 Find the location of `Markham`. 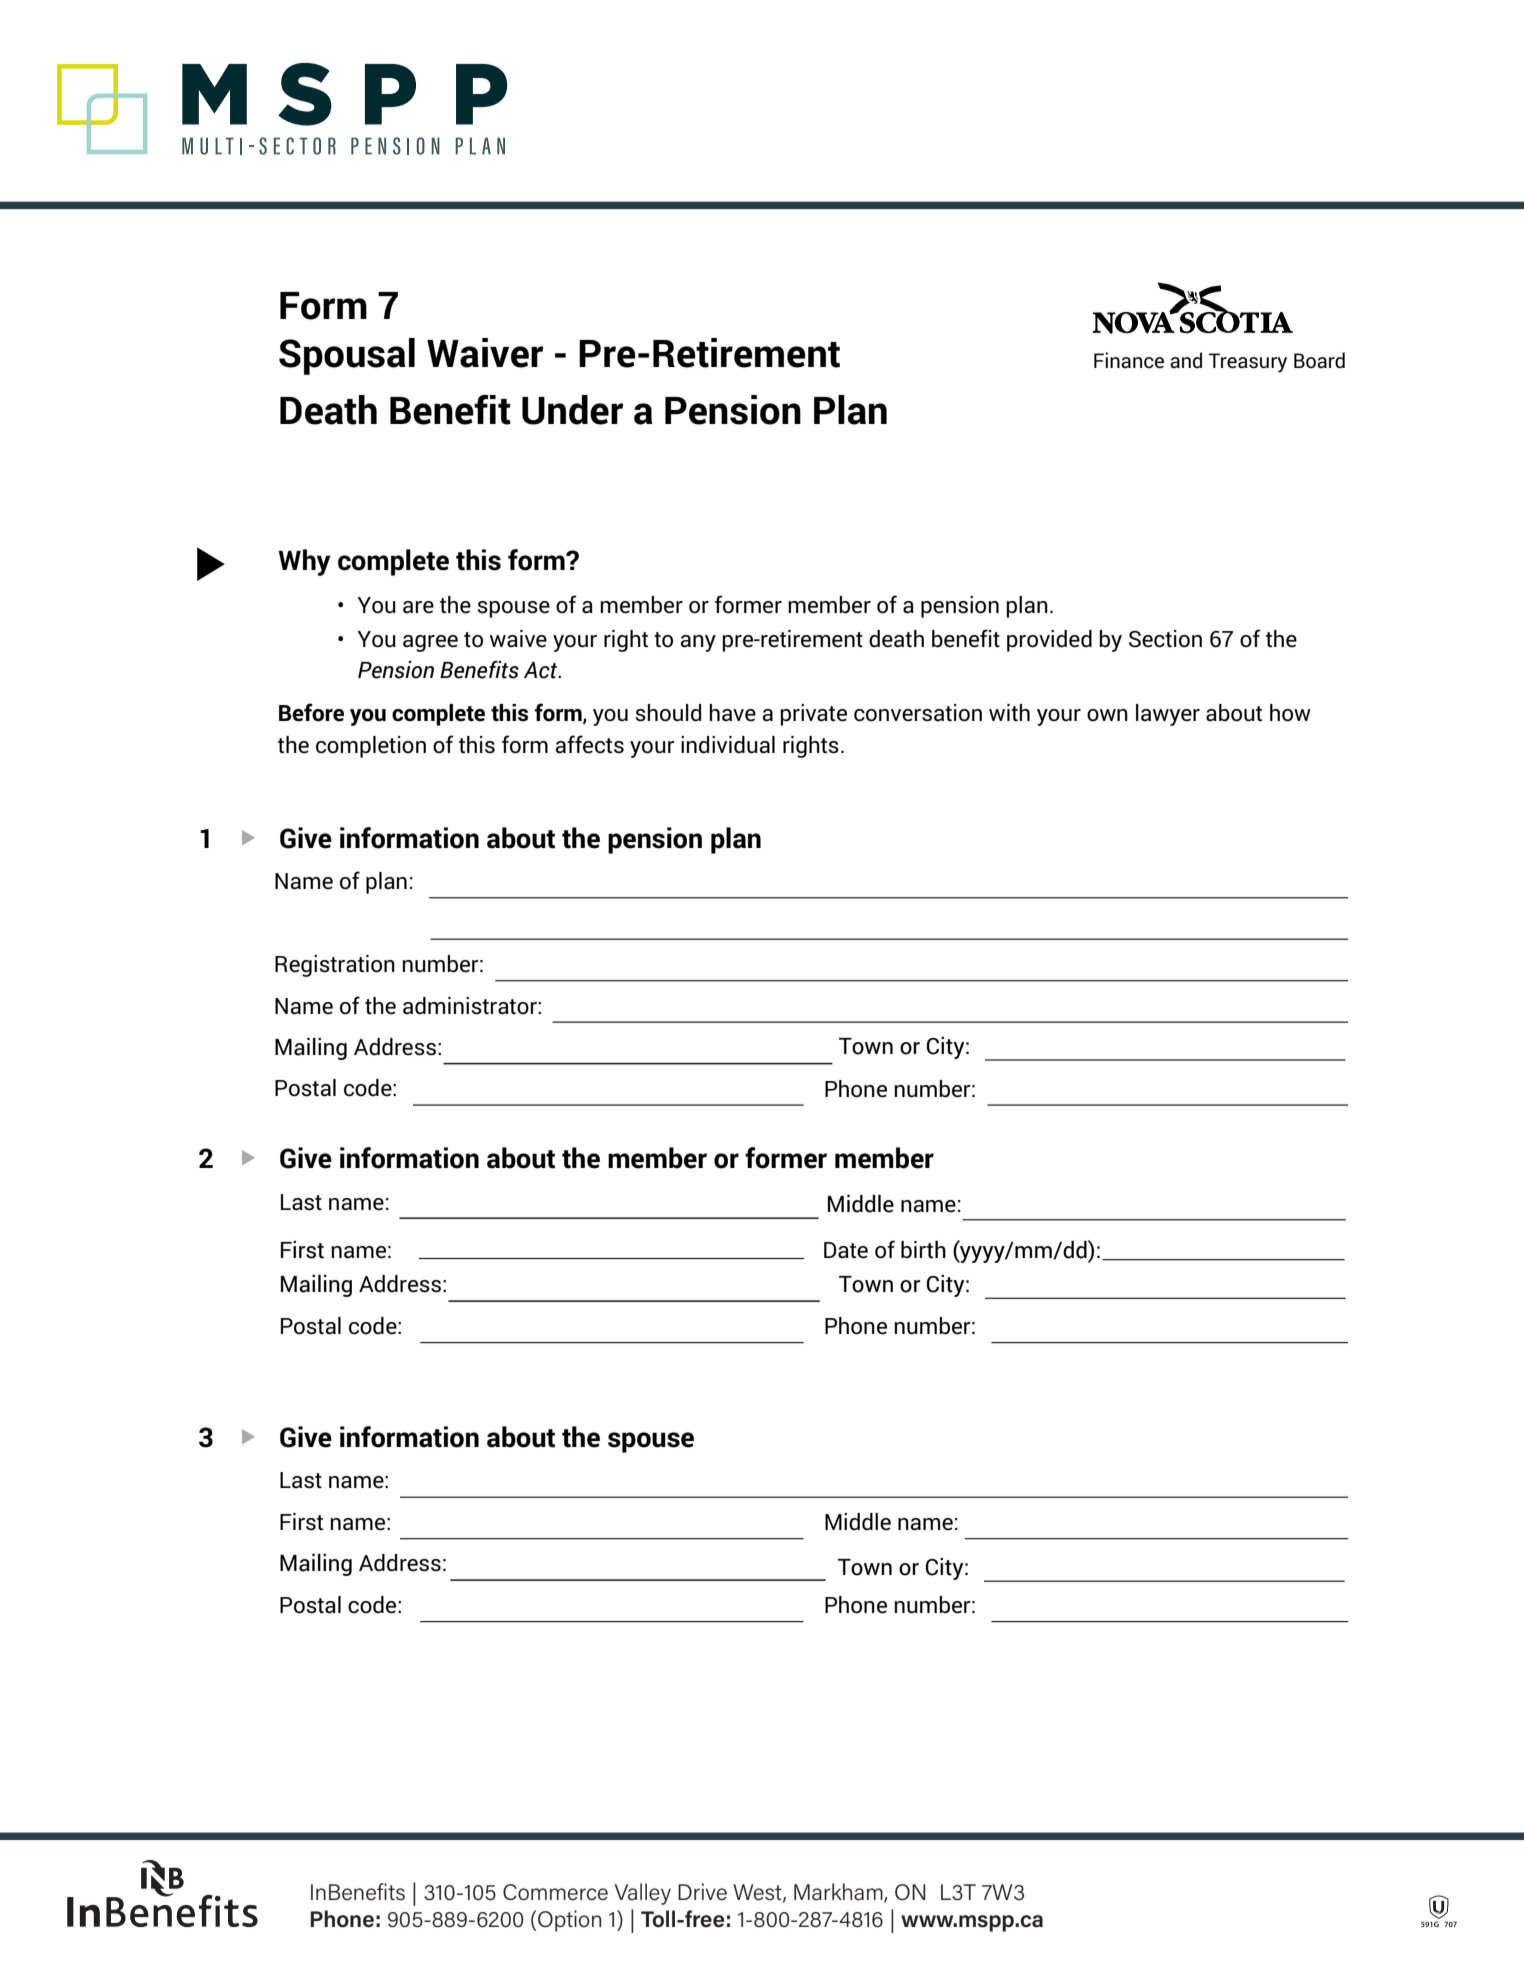

Markham is located at coordinates (839, 1893).
